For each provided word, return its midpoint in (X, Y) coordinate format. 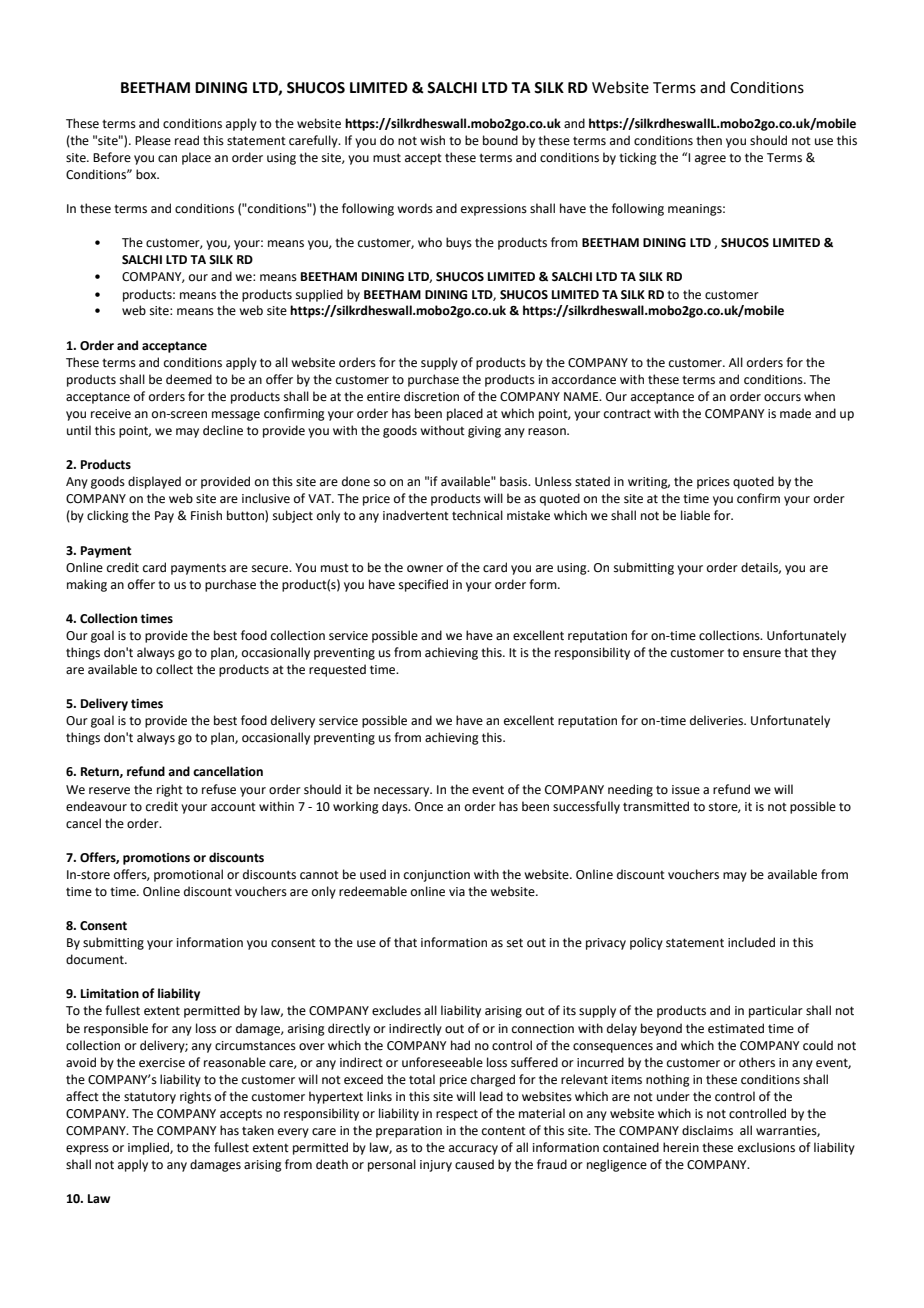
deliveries (718, 720)
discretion (431, 396)
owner (425, 569)
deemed (189, 379)
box (147, 174)
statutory (150, 1098)
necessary (403, 792)
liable (695, 515)
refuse (219, 789)
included (751, 942)
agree (710, 160)
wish (432, 140)
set (515, 943)
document (96, 959)
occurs (782, 398)
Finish (206, 515)
